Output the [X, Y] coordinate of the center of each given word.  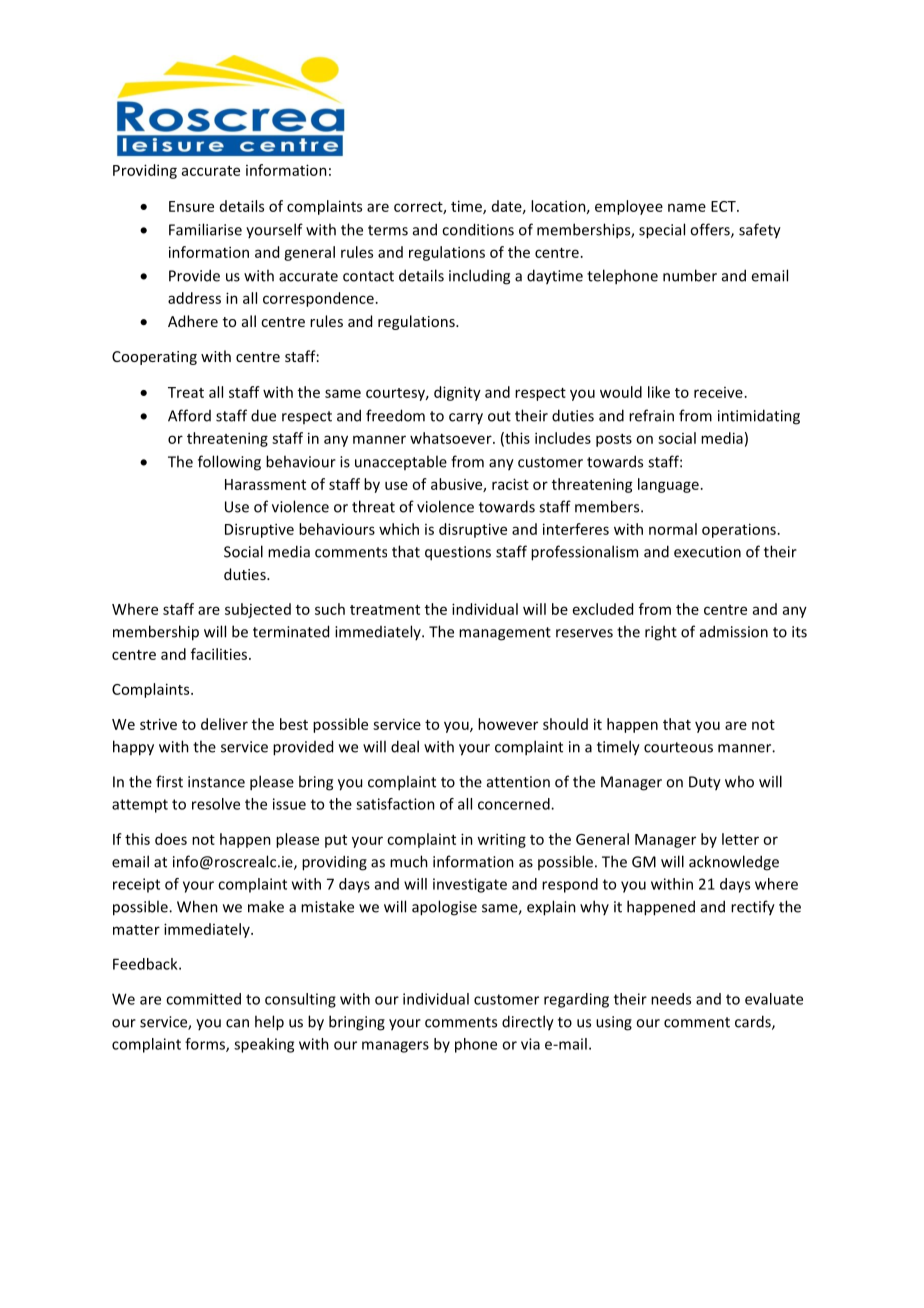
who [739, 781]
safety [760, 231]
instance [216, 782]
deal [405, 746]
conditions [478, 229]
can [237, 1023]
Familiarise [205, 229]
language [668, 485]
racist [510, 484]
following [229, 463]
